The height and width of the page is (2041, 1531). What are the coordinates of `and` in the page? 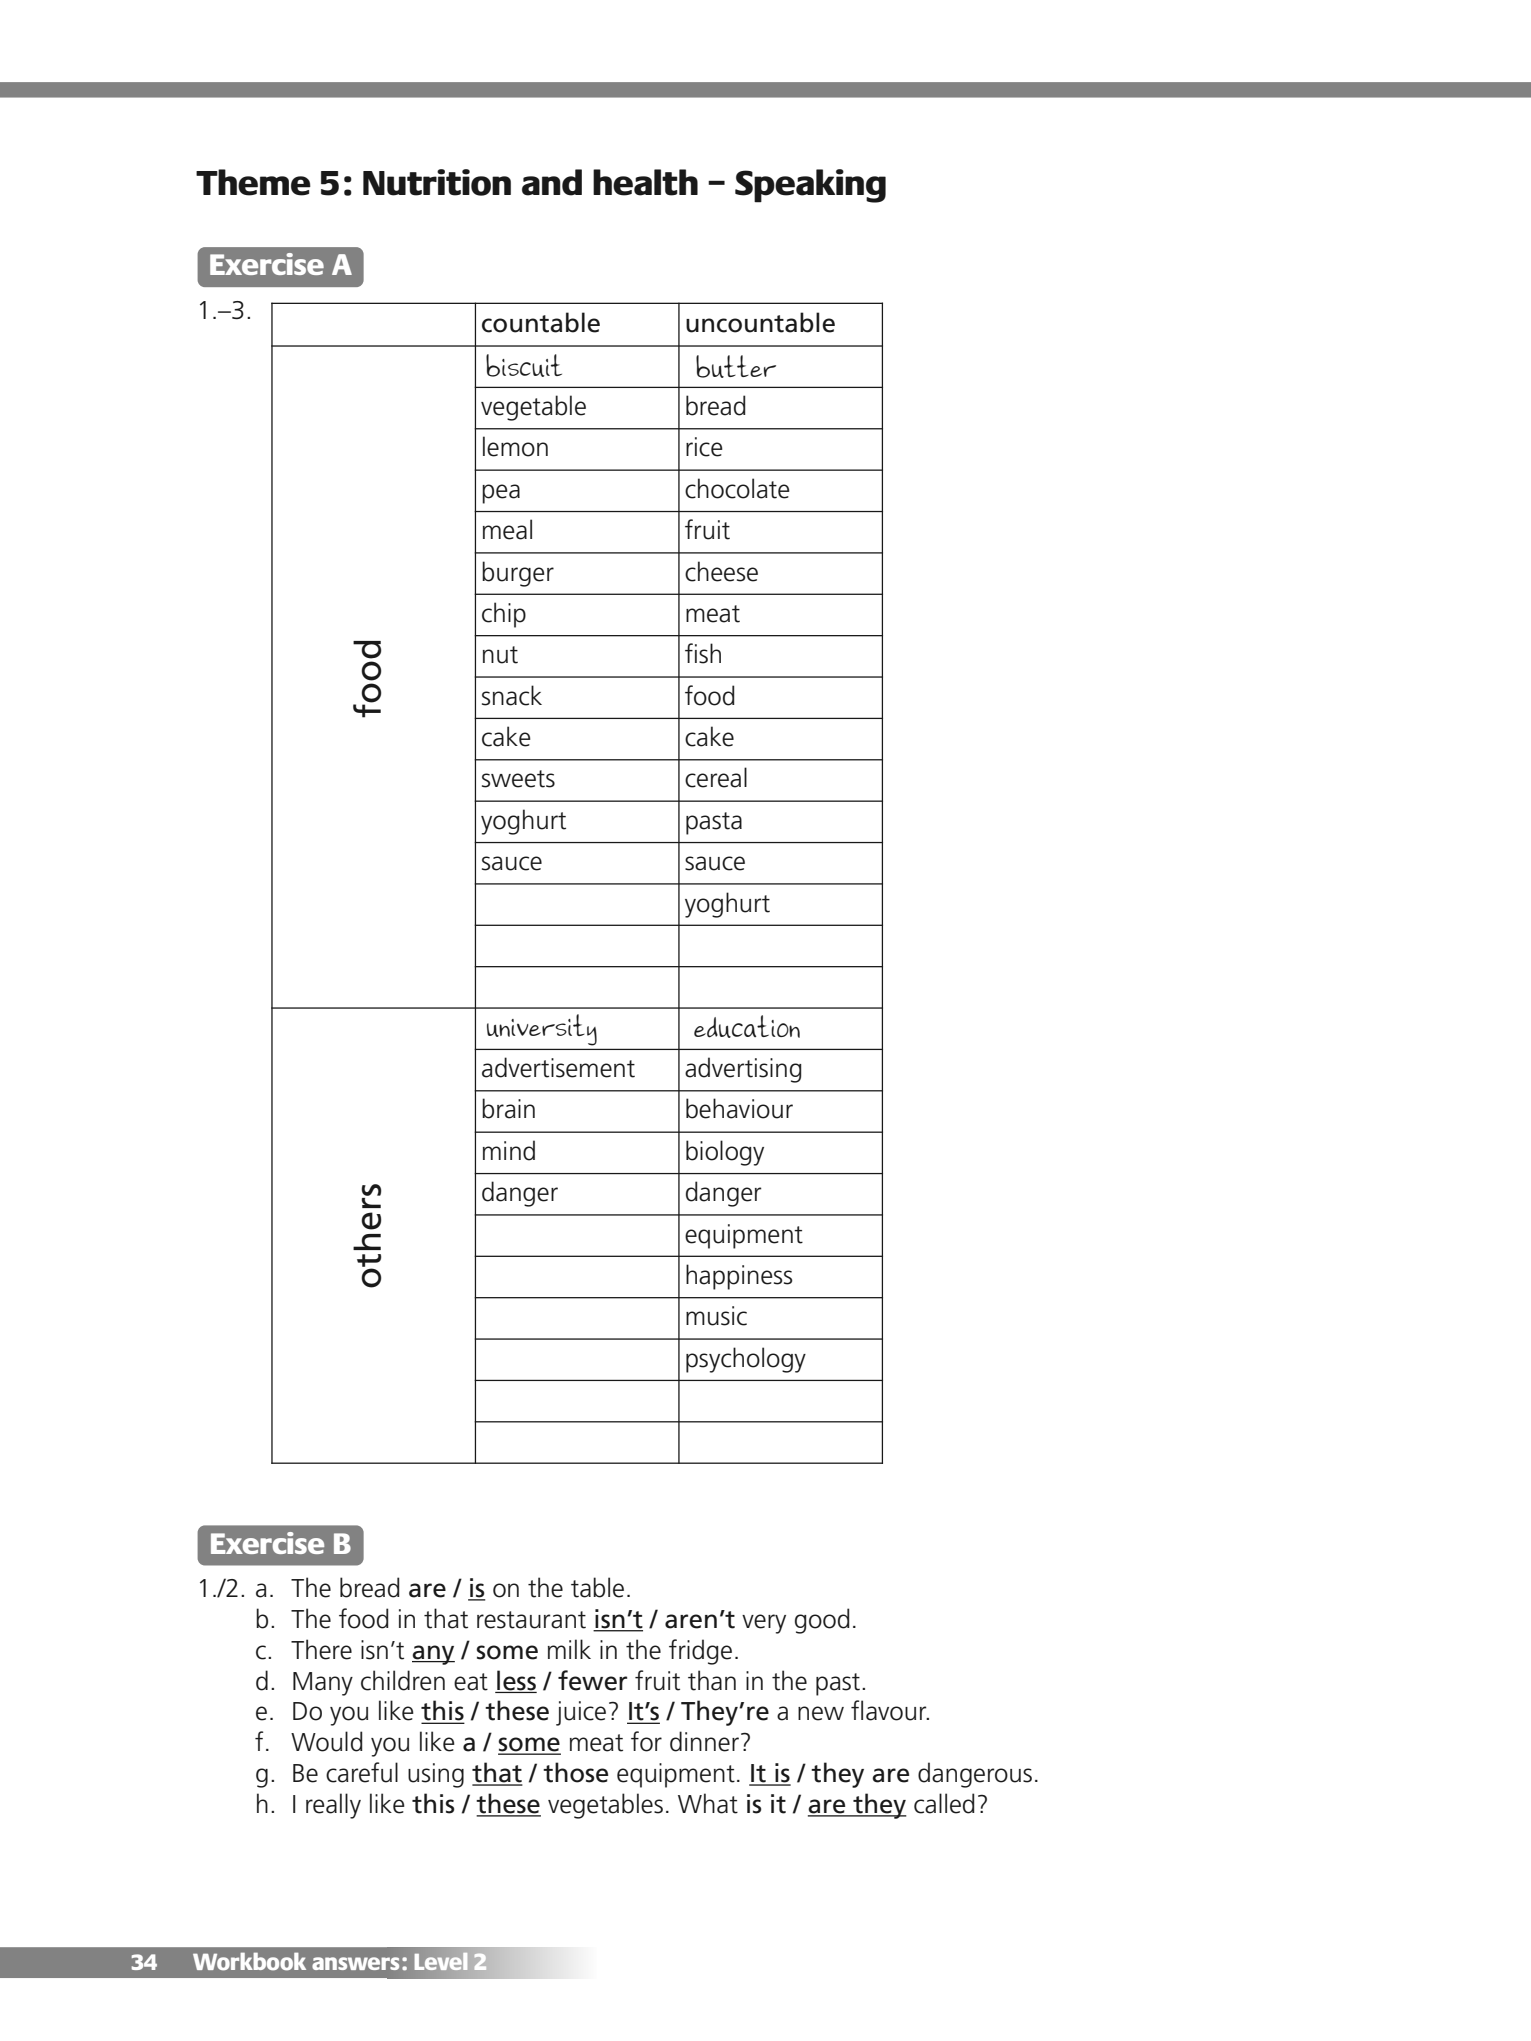 It's located at (552, 182).
